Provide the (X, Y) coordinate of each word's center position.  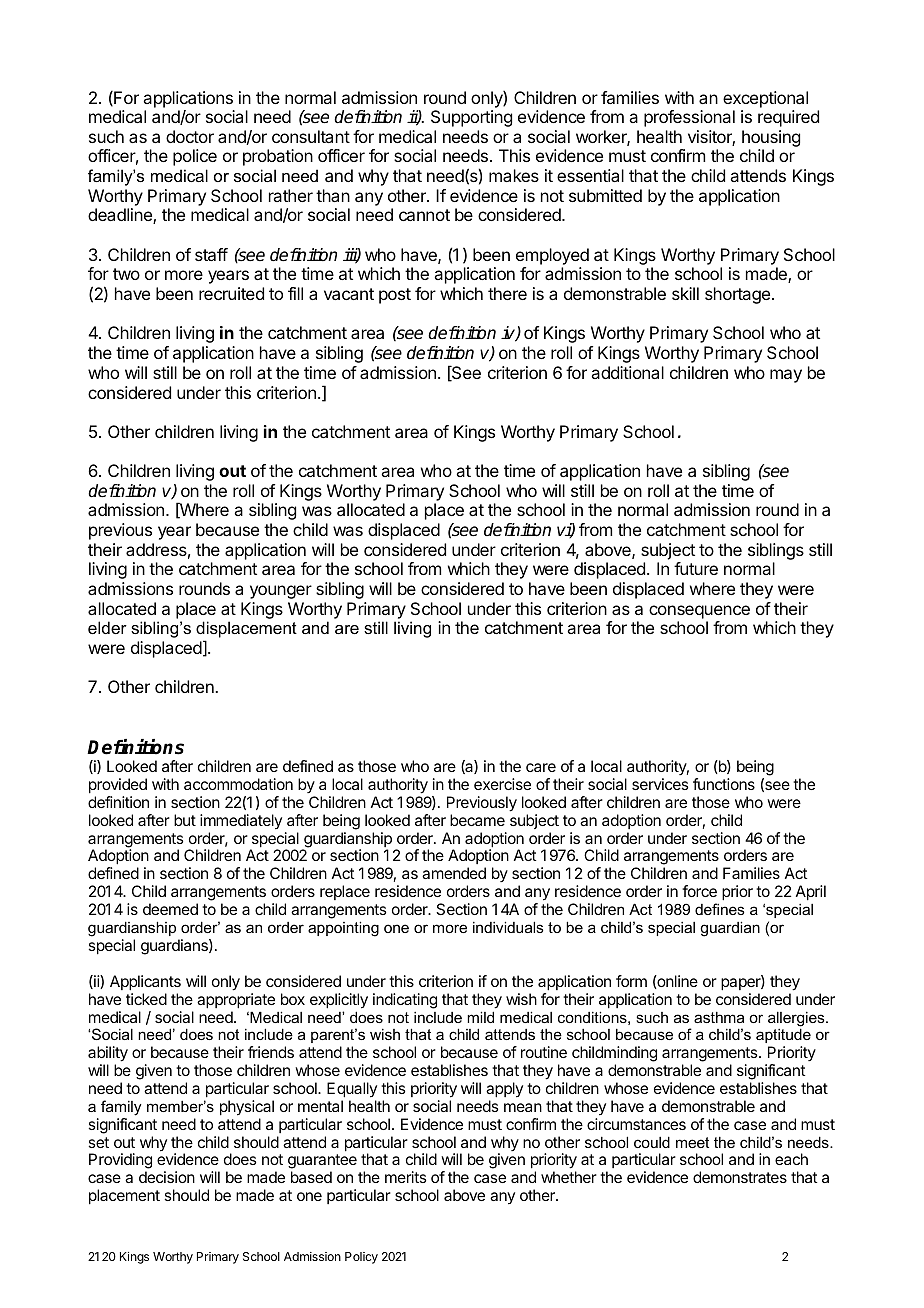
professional (689, 118)
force (699, 891)
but (185, 820)
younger (281, 592)
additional (627, 372)
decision (167, 1177)
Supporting (471, 118)
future (696, 568)
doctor (190, 136)
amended (454, 873)
